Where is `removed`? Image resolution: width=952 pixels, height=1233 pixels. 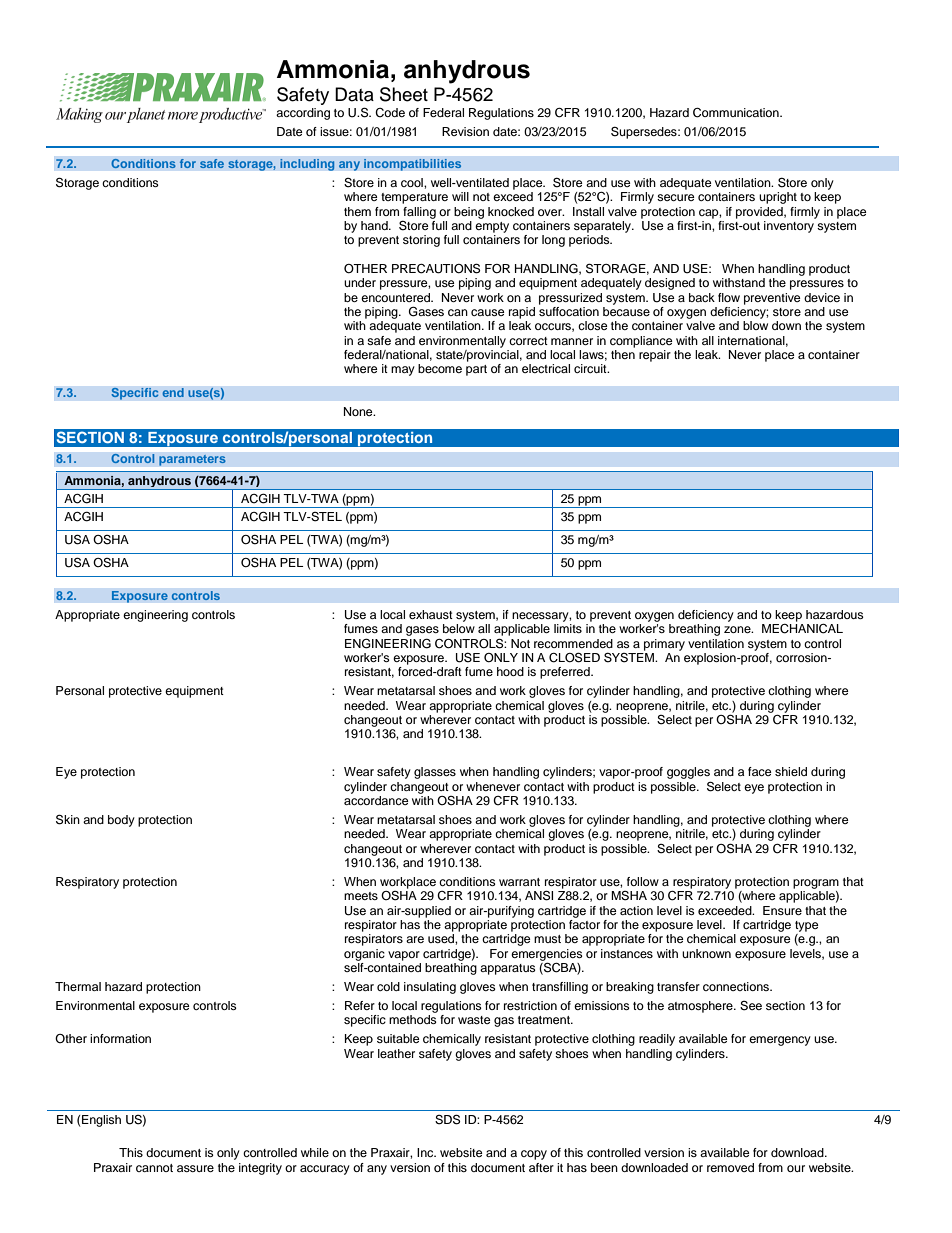
removed is located at coordinates (730, 1167).
